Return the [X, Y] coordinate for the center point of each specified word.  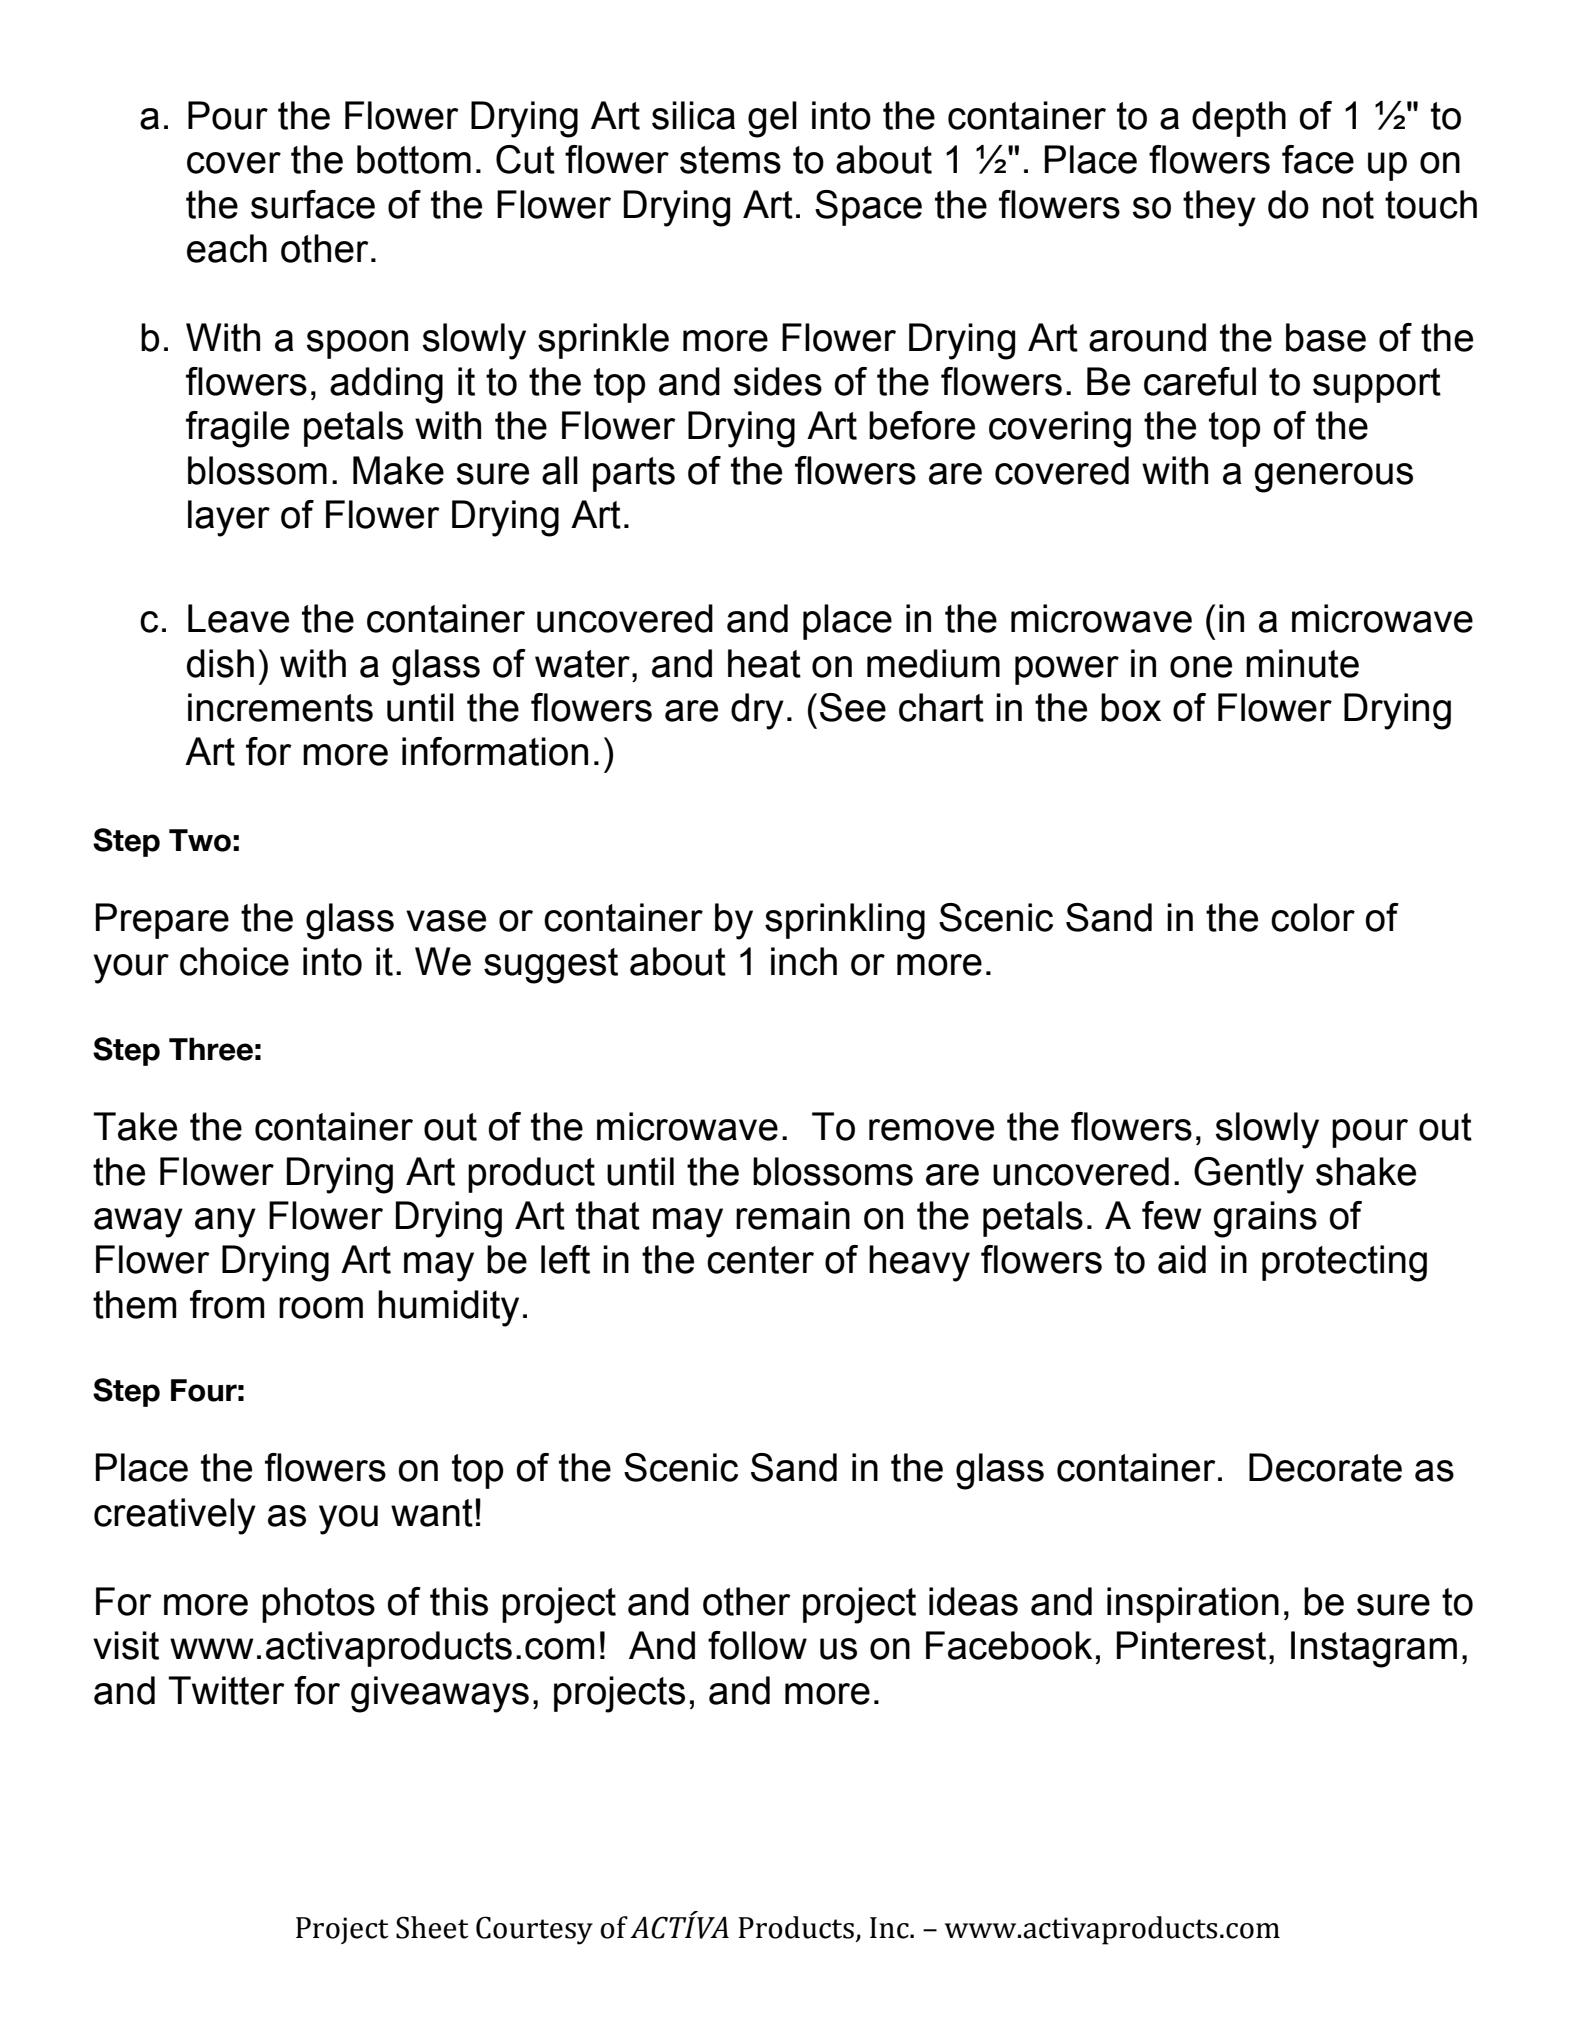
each [227, 248]
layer [229, 518]
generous [1333, 478]
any [225, 1223]
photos [318, 1605]
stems [730, 160]
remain [793, 1215]
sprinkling [845, 921]
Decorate [1325, 1467]
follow [757, 1645]
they [1219, 208]
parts [634, 474]
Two [200, 840]
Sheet [432, 1927]
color [1313, 917]
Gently [1249, 1175]
